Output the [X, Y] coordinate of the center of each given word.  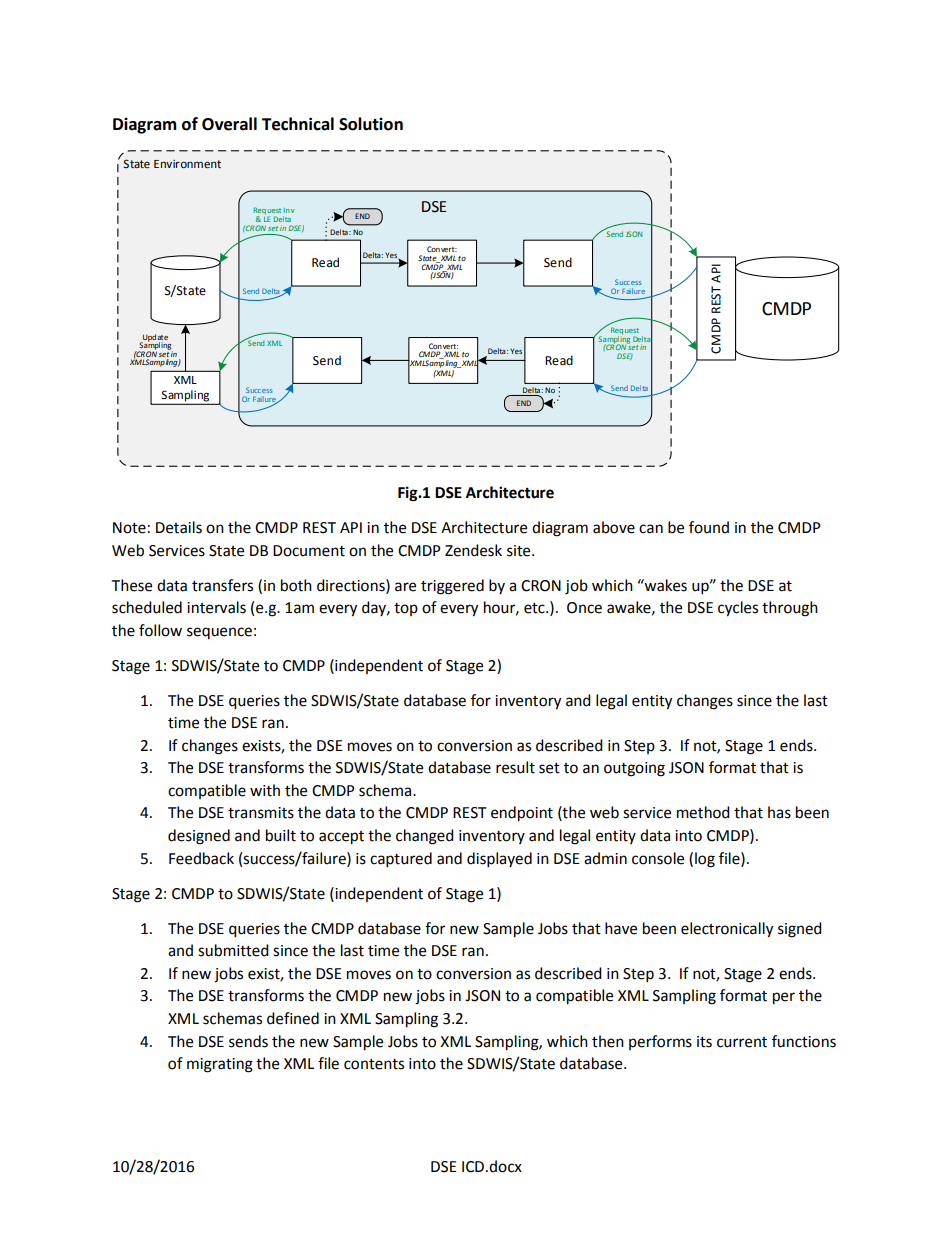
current [742, 1042]
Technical [298, 124]
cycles [738, 609]
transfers [222, 585]
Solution [371, 124]
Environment [187, 164]
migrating [220, 1065]
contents [374, 1064]
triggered [452, 587]
